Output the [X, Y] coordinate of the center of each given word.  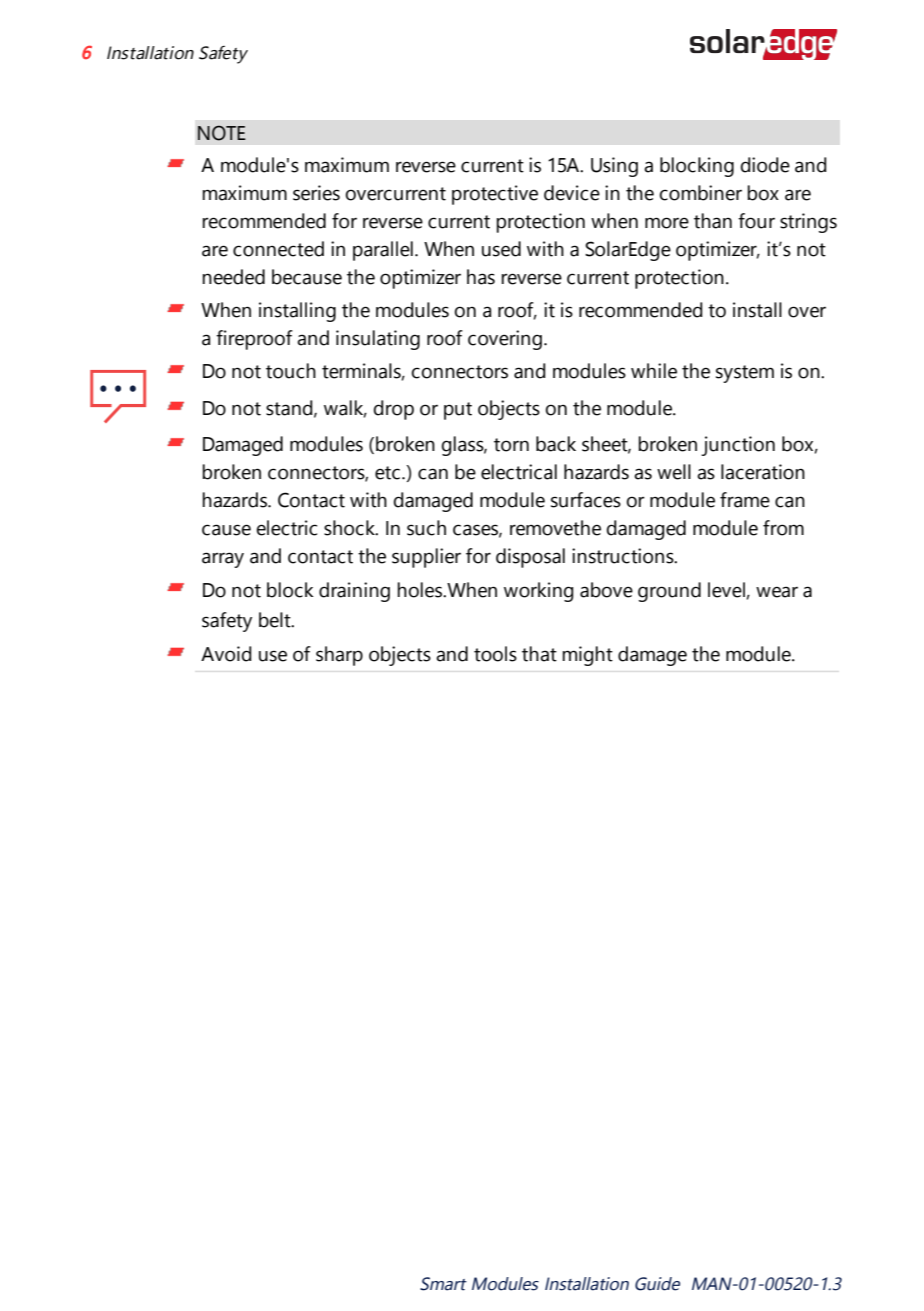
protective [495, 195]
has [481, 277]
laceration [763, 472]
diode [765, 165]
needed [234, 277]
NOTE [222, 133]
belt [276, 620]
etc [387, 473]
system [745, 374]
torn [511, 445]
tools [495, 654]
